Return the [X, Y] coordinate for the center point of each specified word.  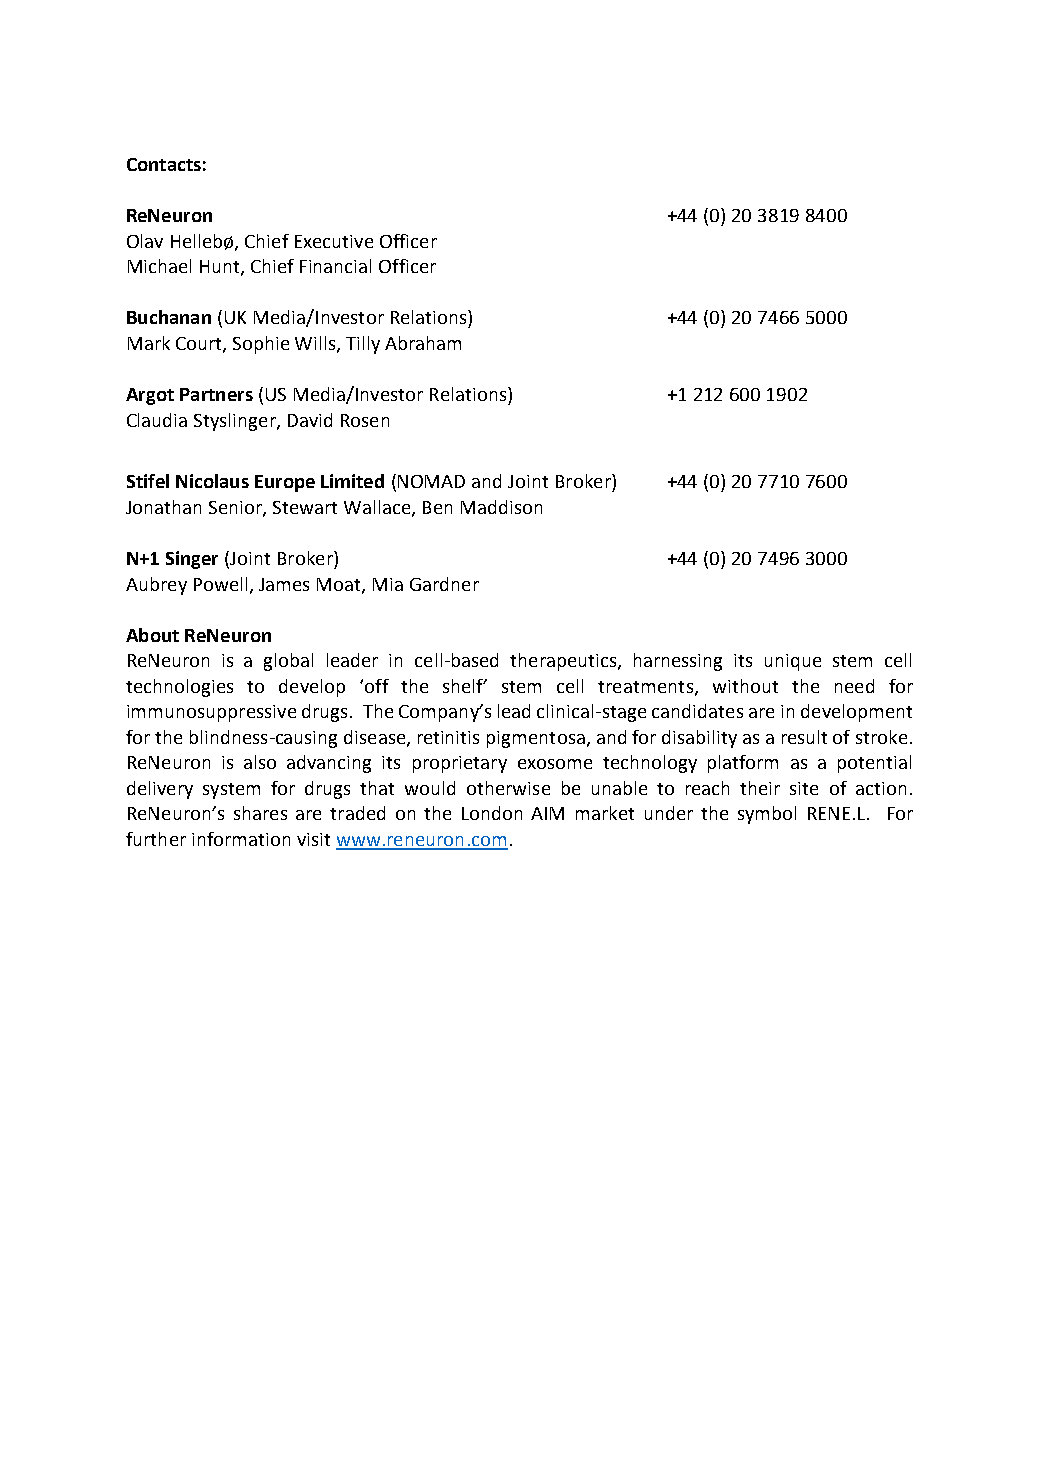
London [492, 813]
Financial [335, 266]
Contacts [164, 164]
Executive [334, 241]
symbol [767, 815]
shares [260, 813]
